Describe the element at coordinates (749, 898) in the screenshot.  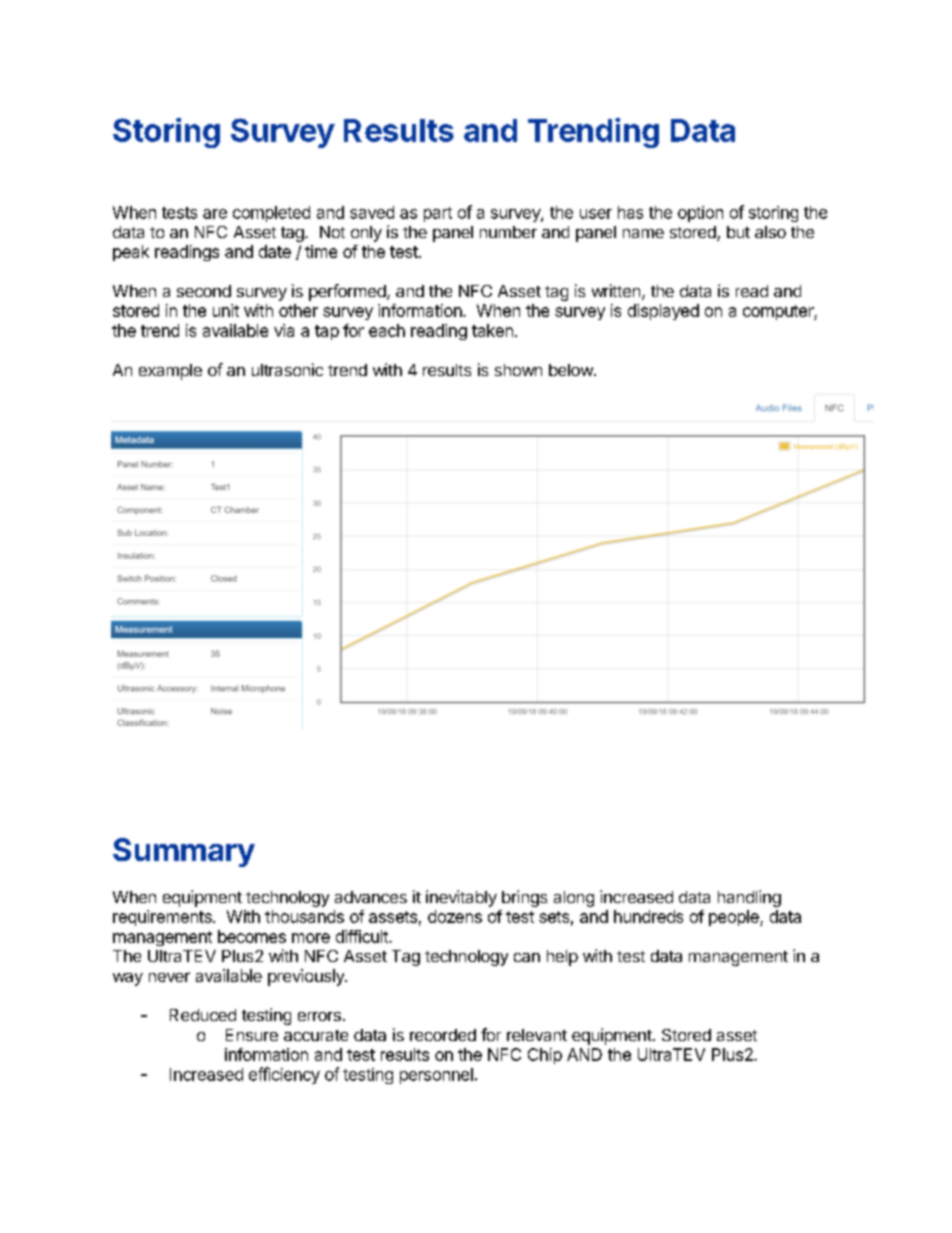
I see `handling` at that location.
